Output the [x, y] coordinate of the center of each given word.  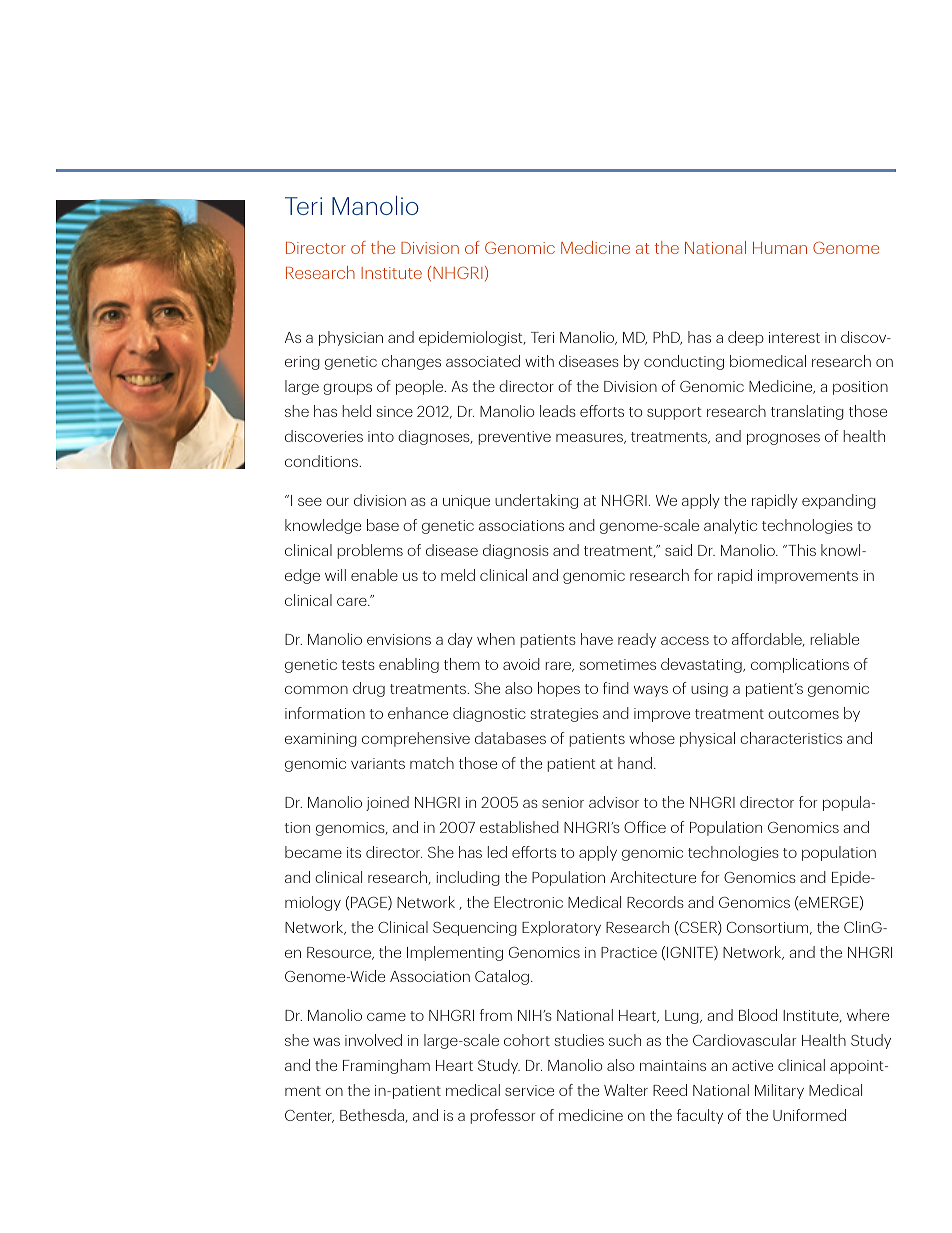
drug [369, 689]
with [539, 361]
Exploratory [561, 928]
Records [655, 902]
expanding [839, 501]
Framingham [386, 1066]
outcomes [803, 714]
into [381, 436]
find [616, 688]
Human [780, 248]
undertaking [536, 501]
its [354, 852]
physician [351, 338]
